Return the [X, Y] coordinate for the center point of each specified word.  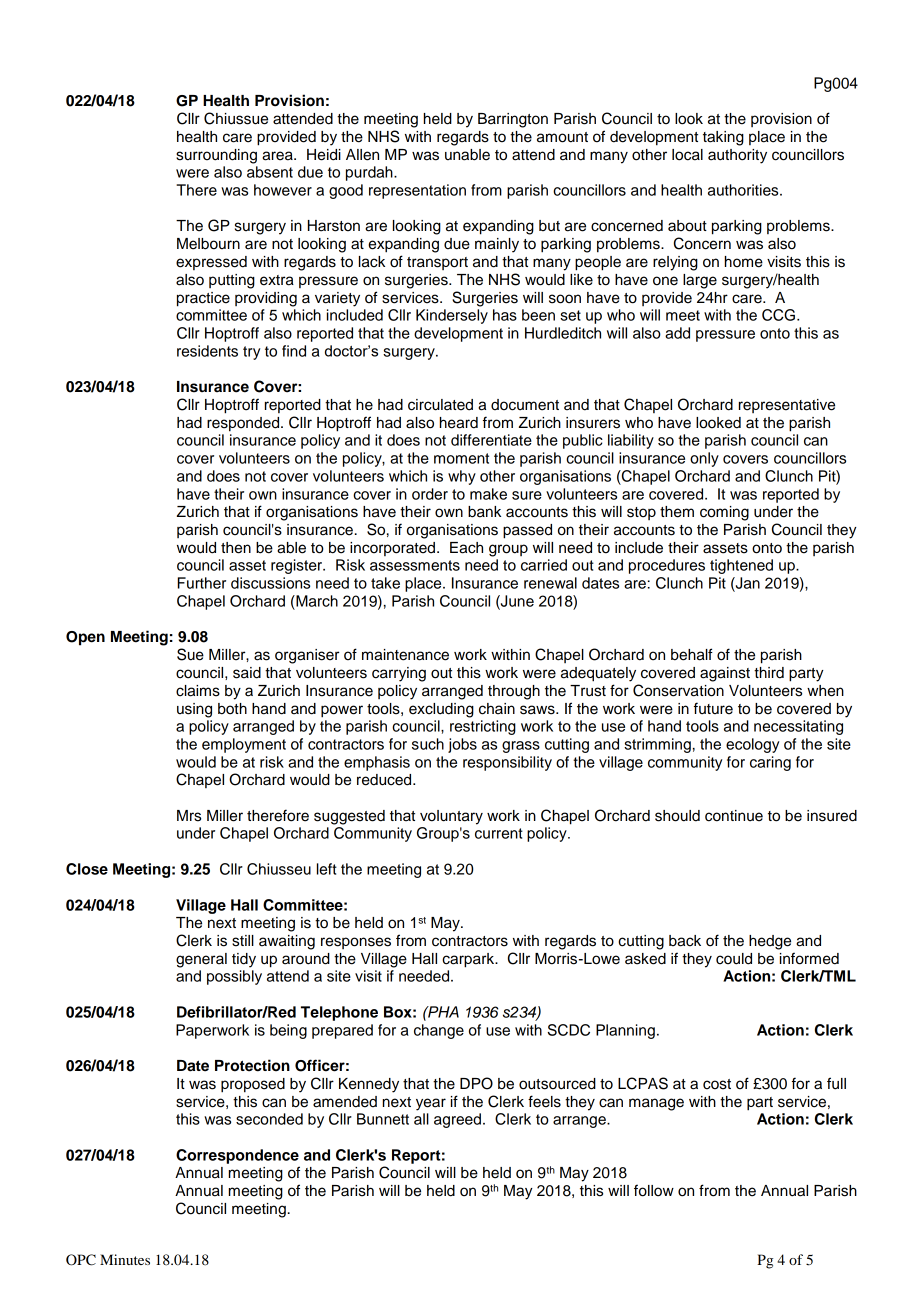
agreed [457, 1120]
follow [654, 1190]
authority [737, 156]
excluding [441, 710]
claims [198, 691]
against [725, 674]
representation [417, 191]
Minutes [125, 1259]
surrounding [216, 156]
